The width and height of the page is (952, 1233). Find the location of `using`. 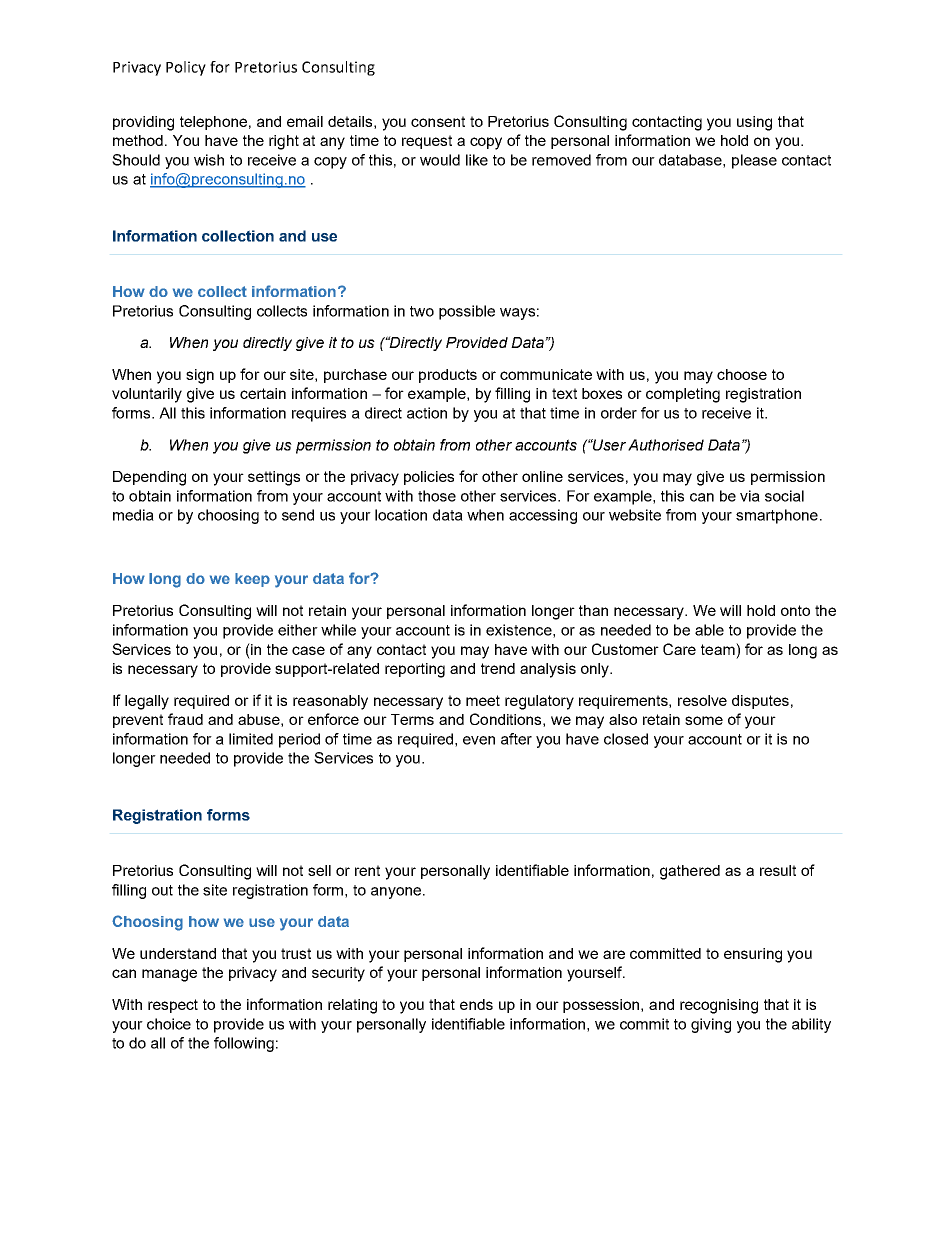

using is located at coordinates (754, 123).
